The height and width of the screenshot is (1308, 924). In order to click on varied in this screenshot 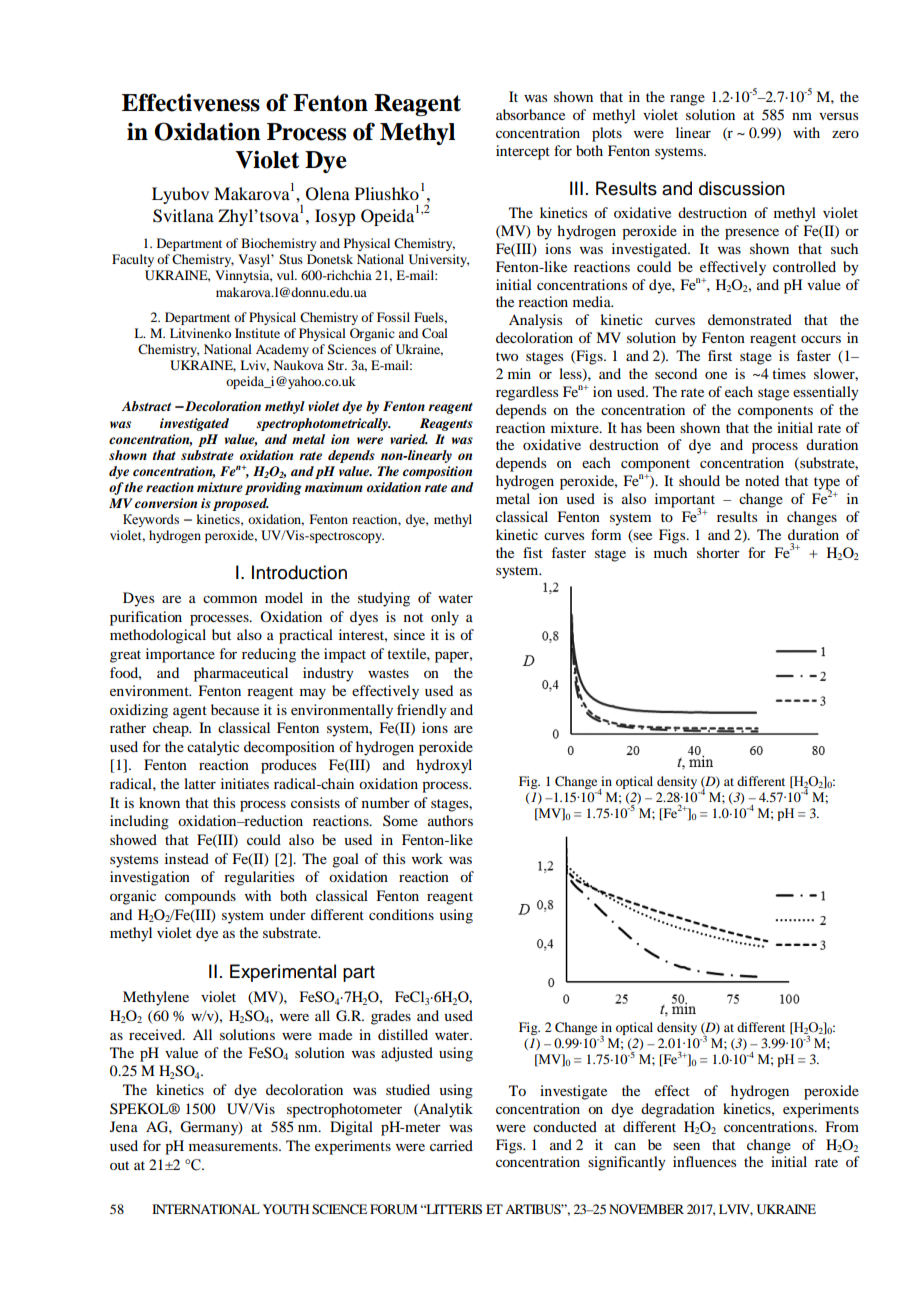, I will do `click(409, 439)`.
